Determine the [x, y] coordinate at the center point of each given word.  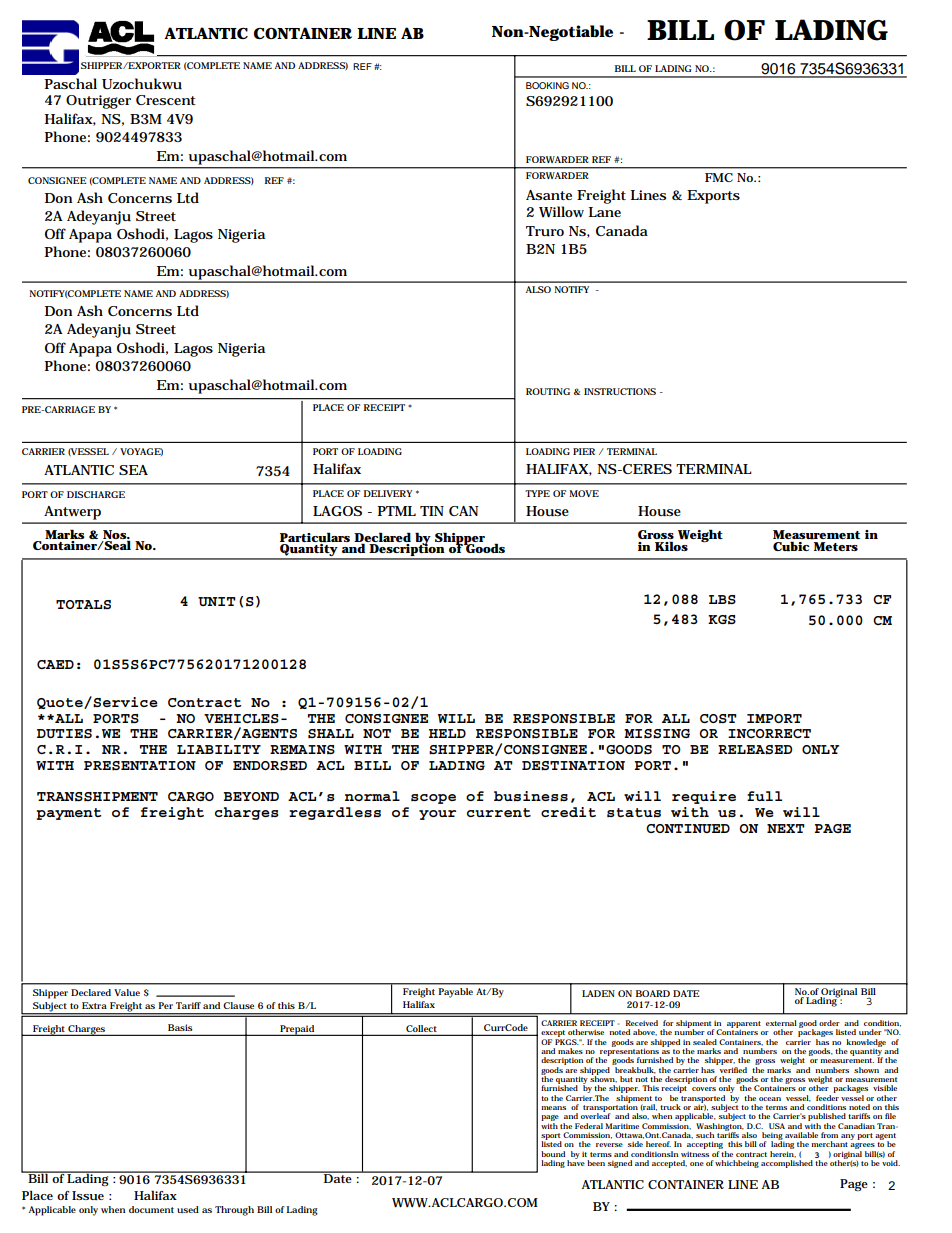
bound [553, 1154]
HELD [447, 733]
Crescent [166, 100]
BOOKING [547, 85]
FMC [719, 177]
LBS [722, 600]
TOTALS [83, 605]
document [151, 1209]
